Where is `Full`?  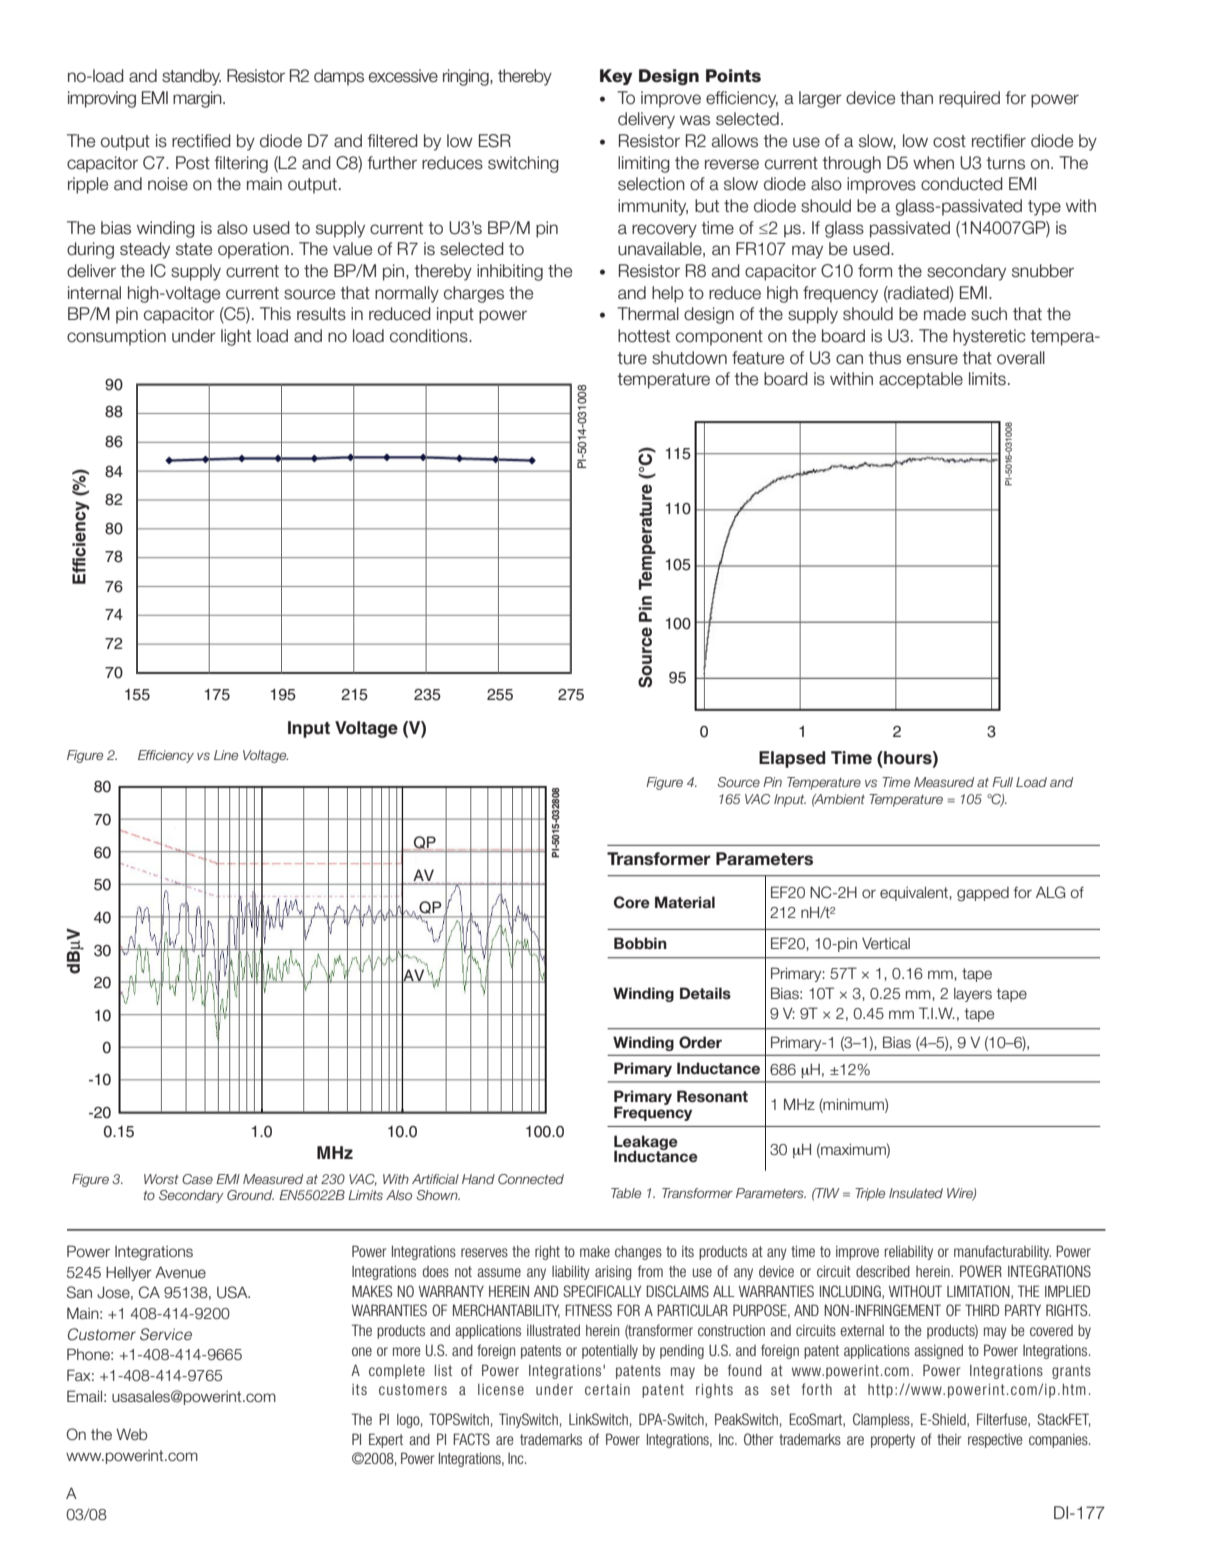
Full is located at coordinates (1002, 782).
